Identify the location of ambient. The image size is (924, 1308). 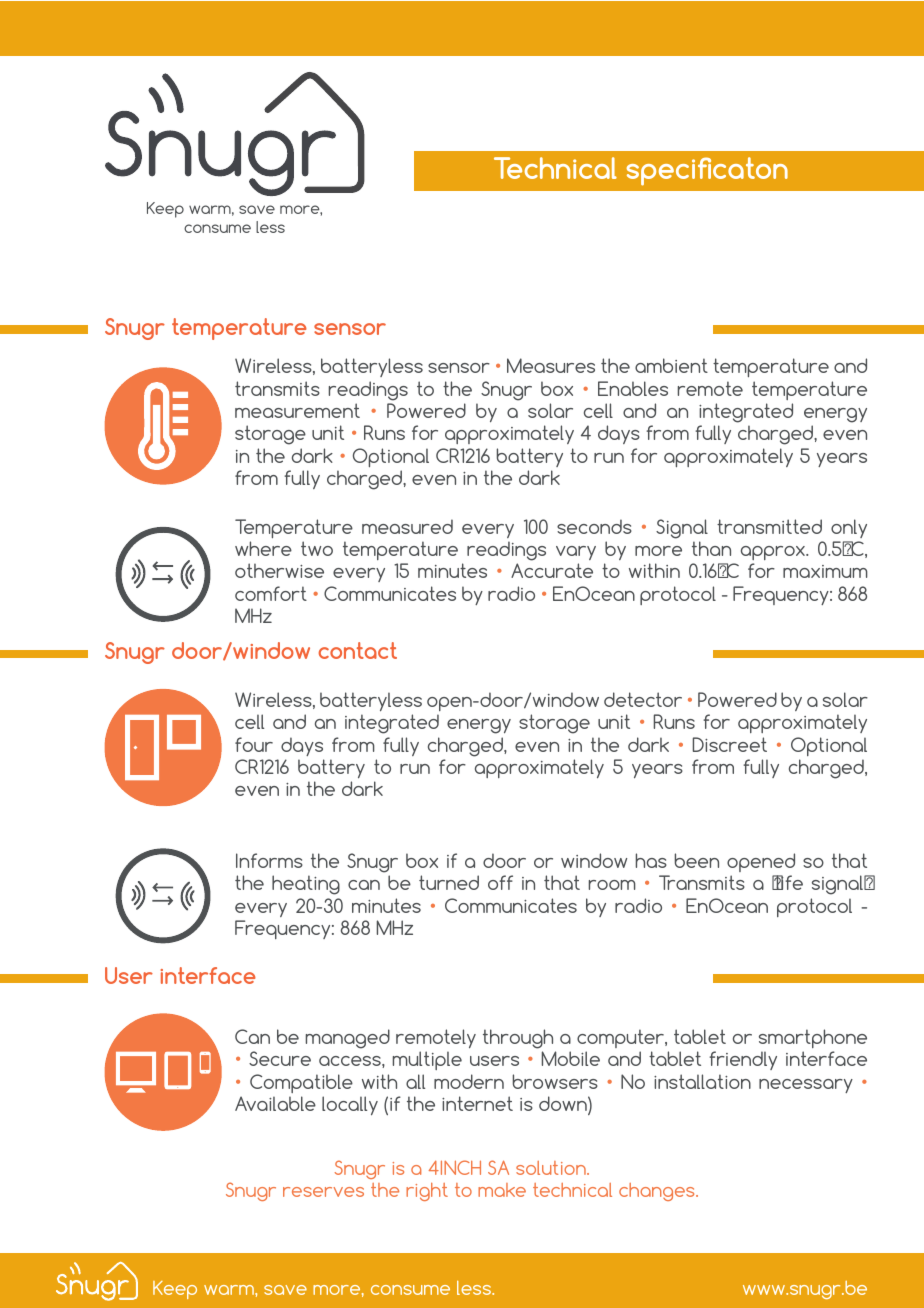
(671, 365).
